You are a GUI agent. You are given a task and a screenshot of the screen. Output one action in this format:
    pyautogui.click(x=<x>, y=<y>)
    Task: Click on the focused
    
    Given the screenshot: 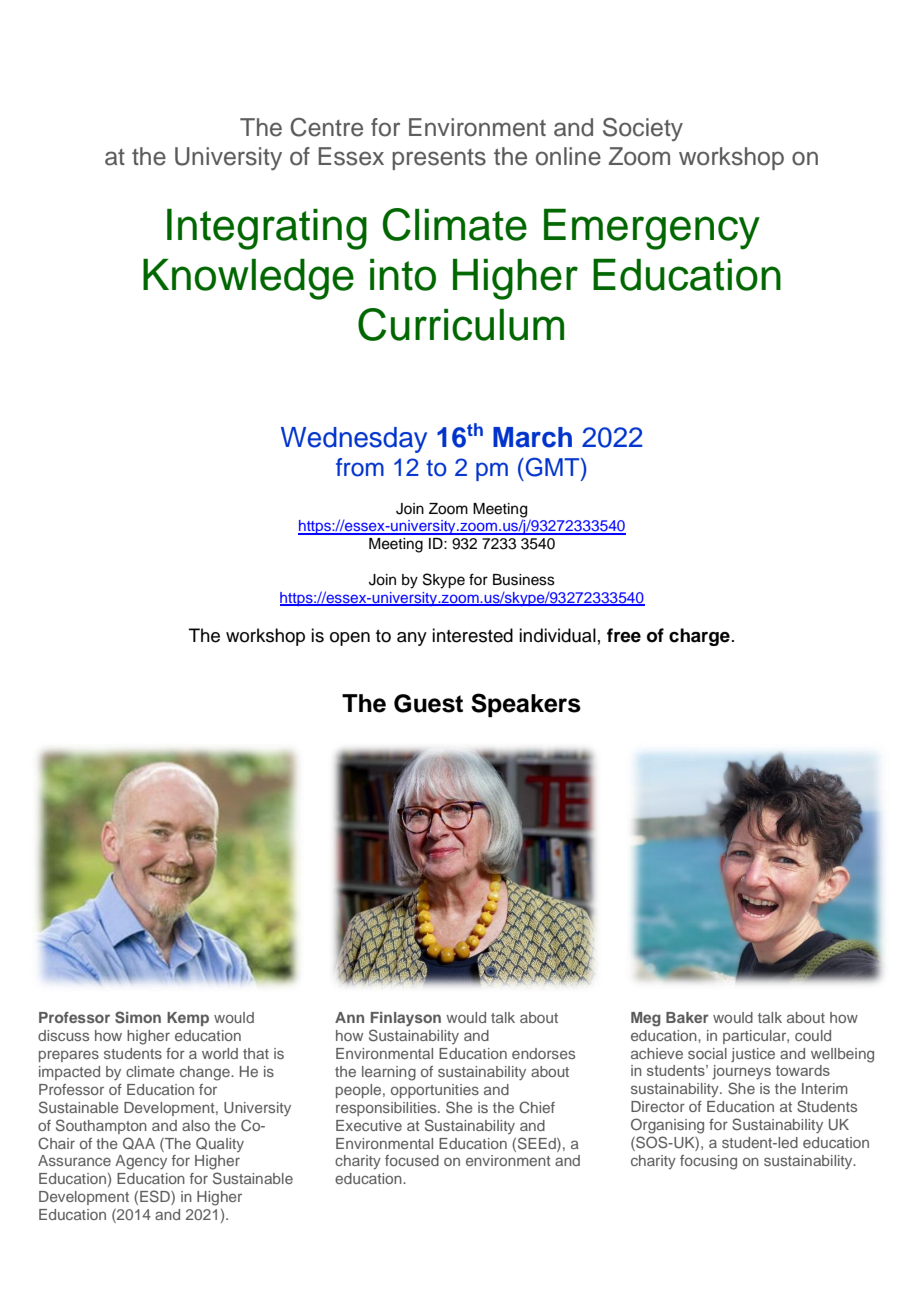 What is the action you would take?
    pyautogui.click(x=412, y=1160)
